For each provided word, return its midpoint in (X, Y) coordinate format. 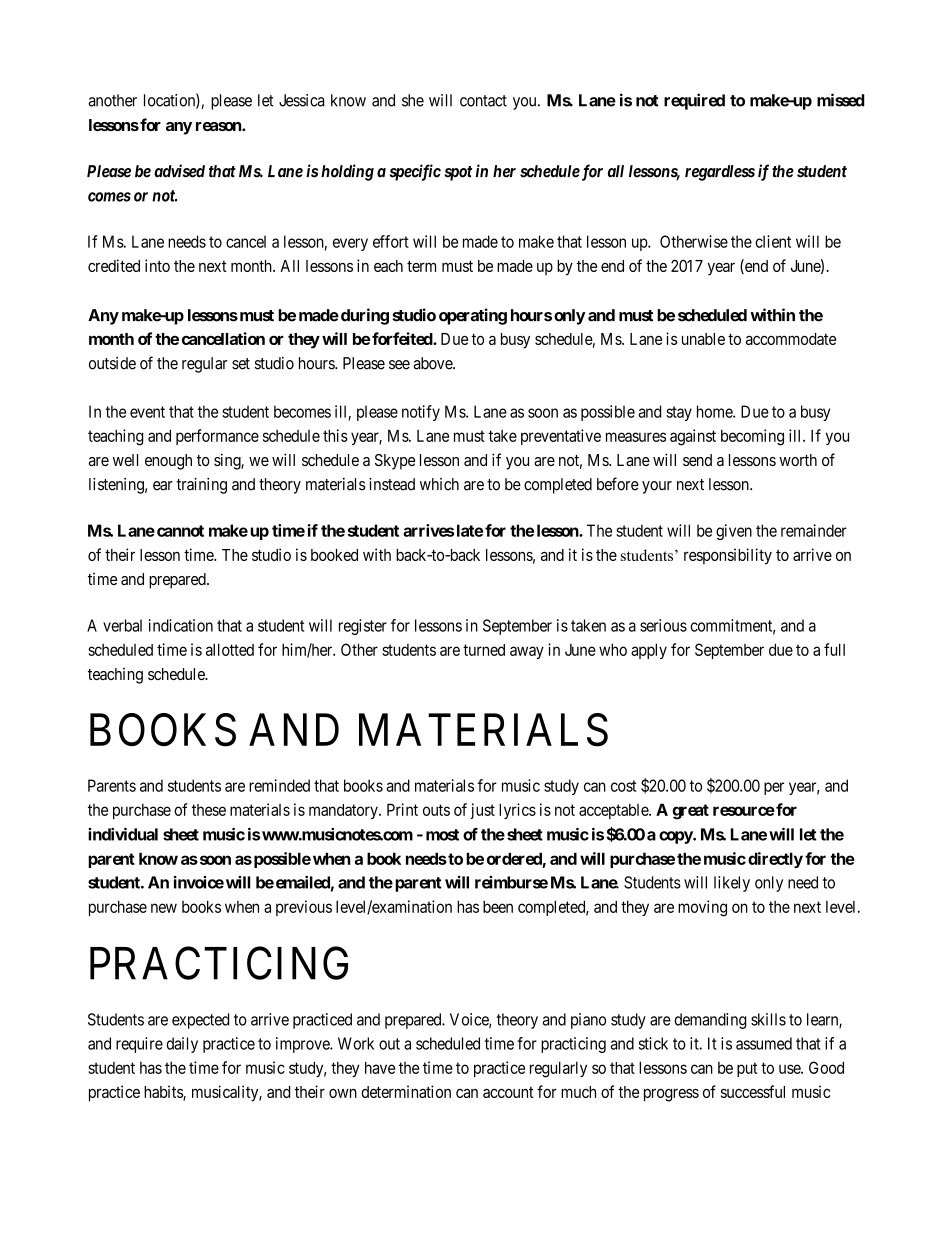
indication (181, 625)
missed (841, 100)
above (433, 363)
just (483, 811)
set (241, 364)
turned (484, 650)
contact (483, 101)
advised (179, 171)
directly (775, 860)
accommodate (791, 339)
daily (182, 1045)
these (209, 810)
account (508, 1092)
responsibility (728, 556)
